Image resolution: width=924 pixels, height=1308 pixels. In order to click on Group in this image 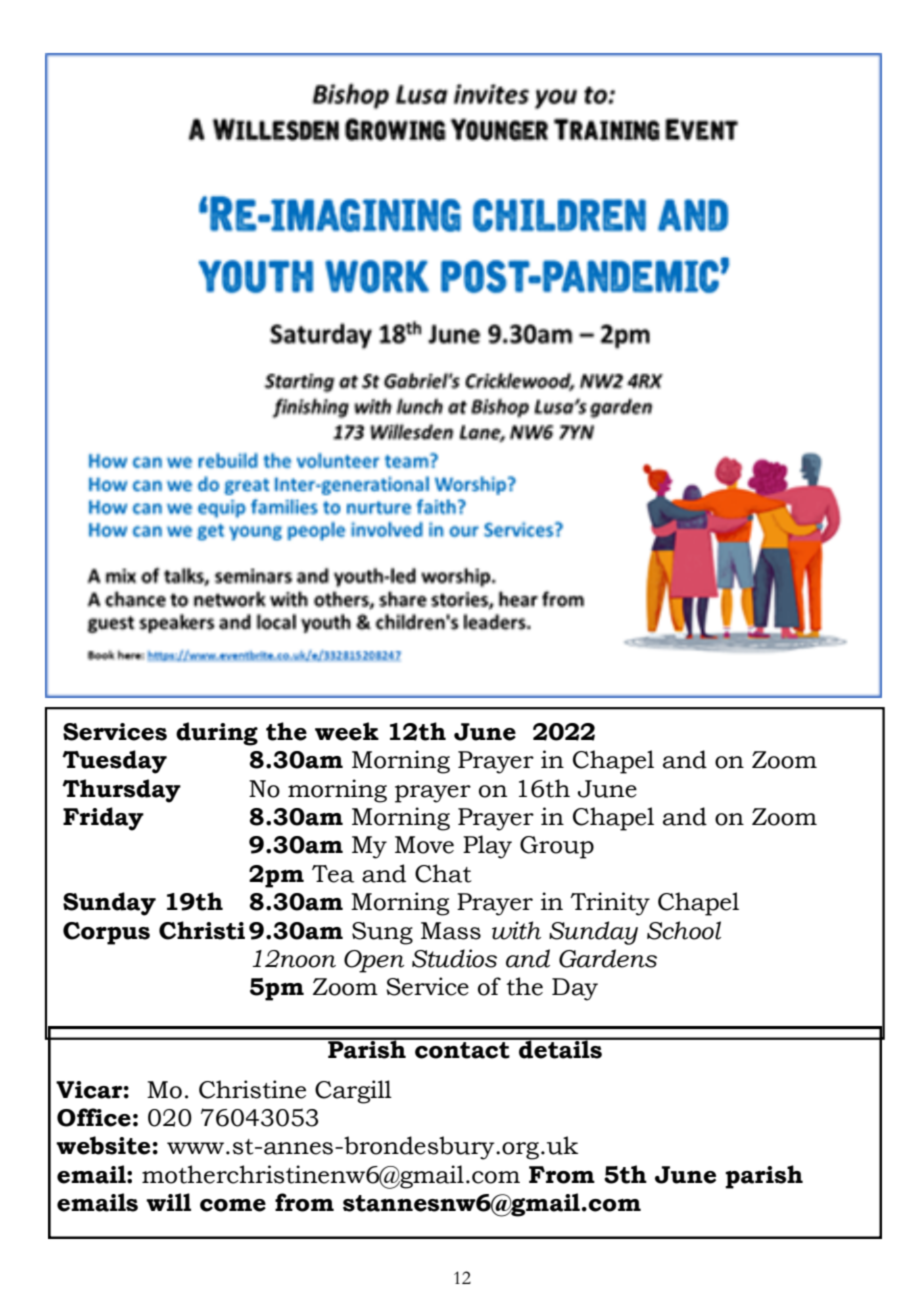, I will do `click(557, 847)`.
